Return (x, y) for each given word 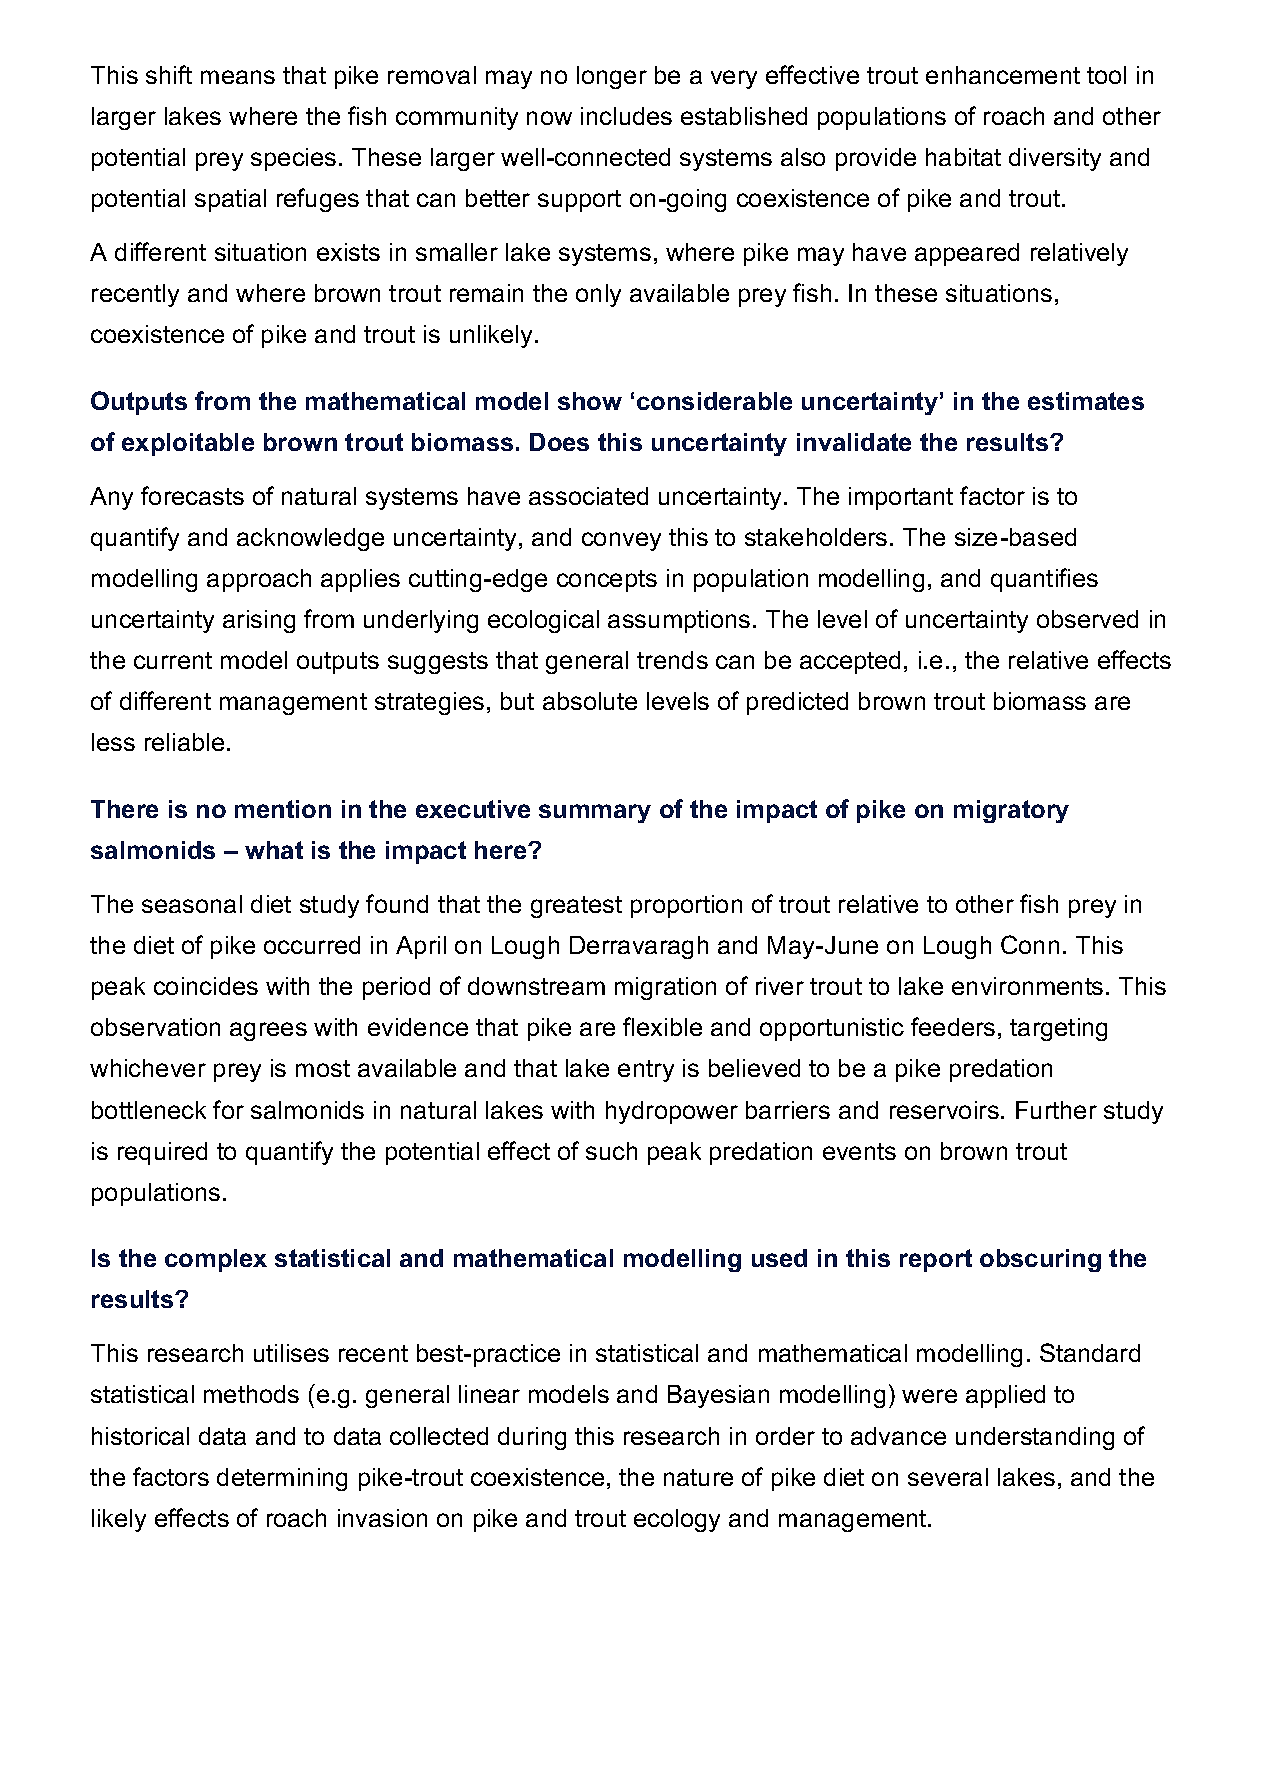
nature (698, 1477)
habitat (963, 157)
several (948, 1477)
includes (626, 116)
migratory (1011, 811)
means (238, 77)
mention (283, 809)
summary (595, 813)
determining (282, 1479)
